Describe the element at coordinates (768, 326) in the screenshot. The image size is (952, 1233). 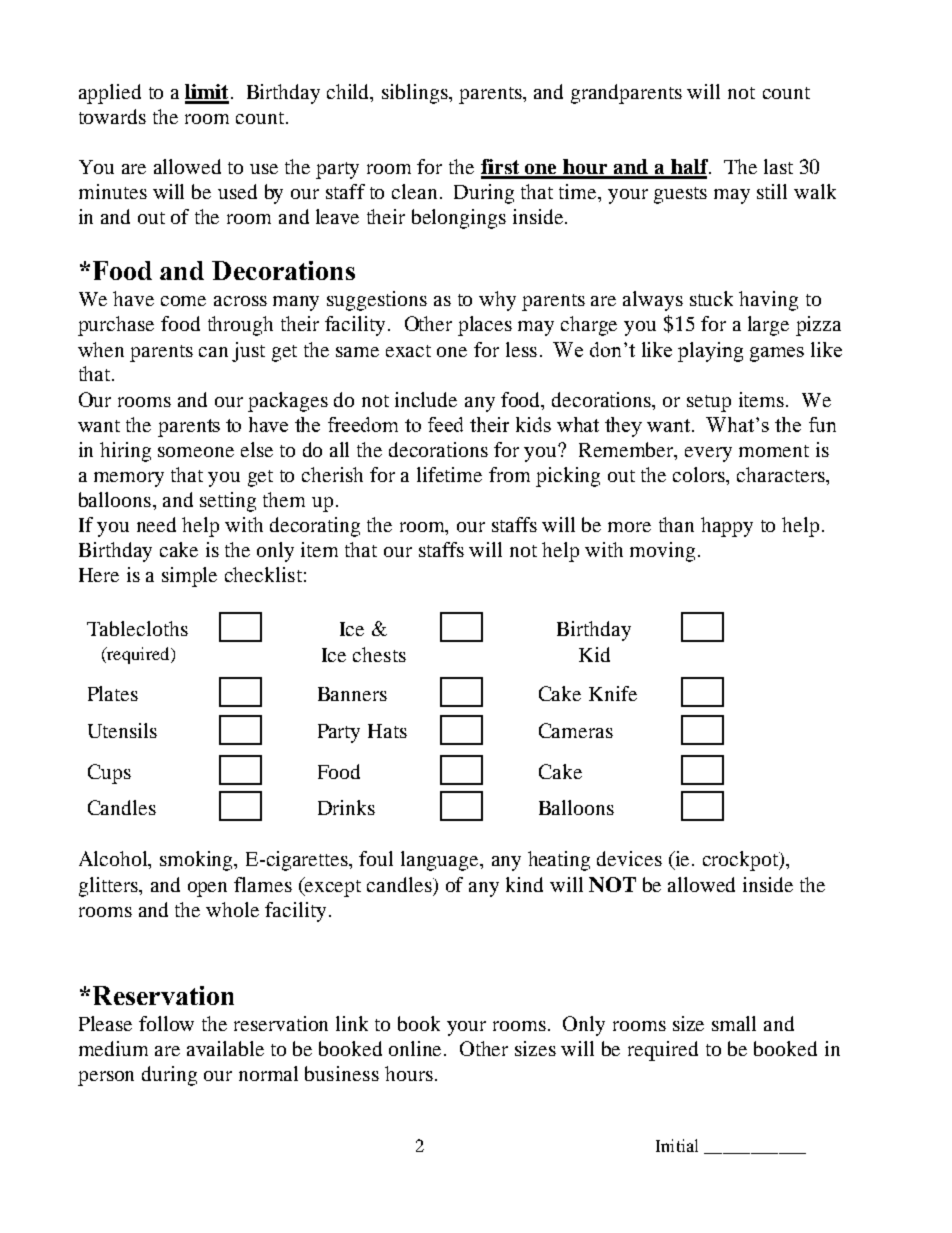
I see `large` at that location.
